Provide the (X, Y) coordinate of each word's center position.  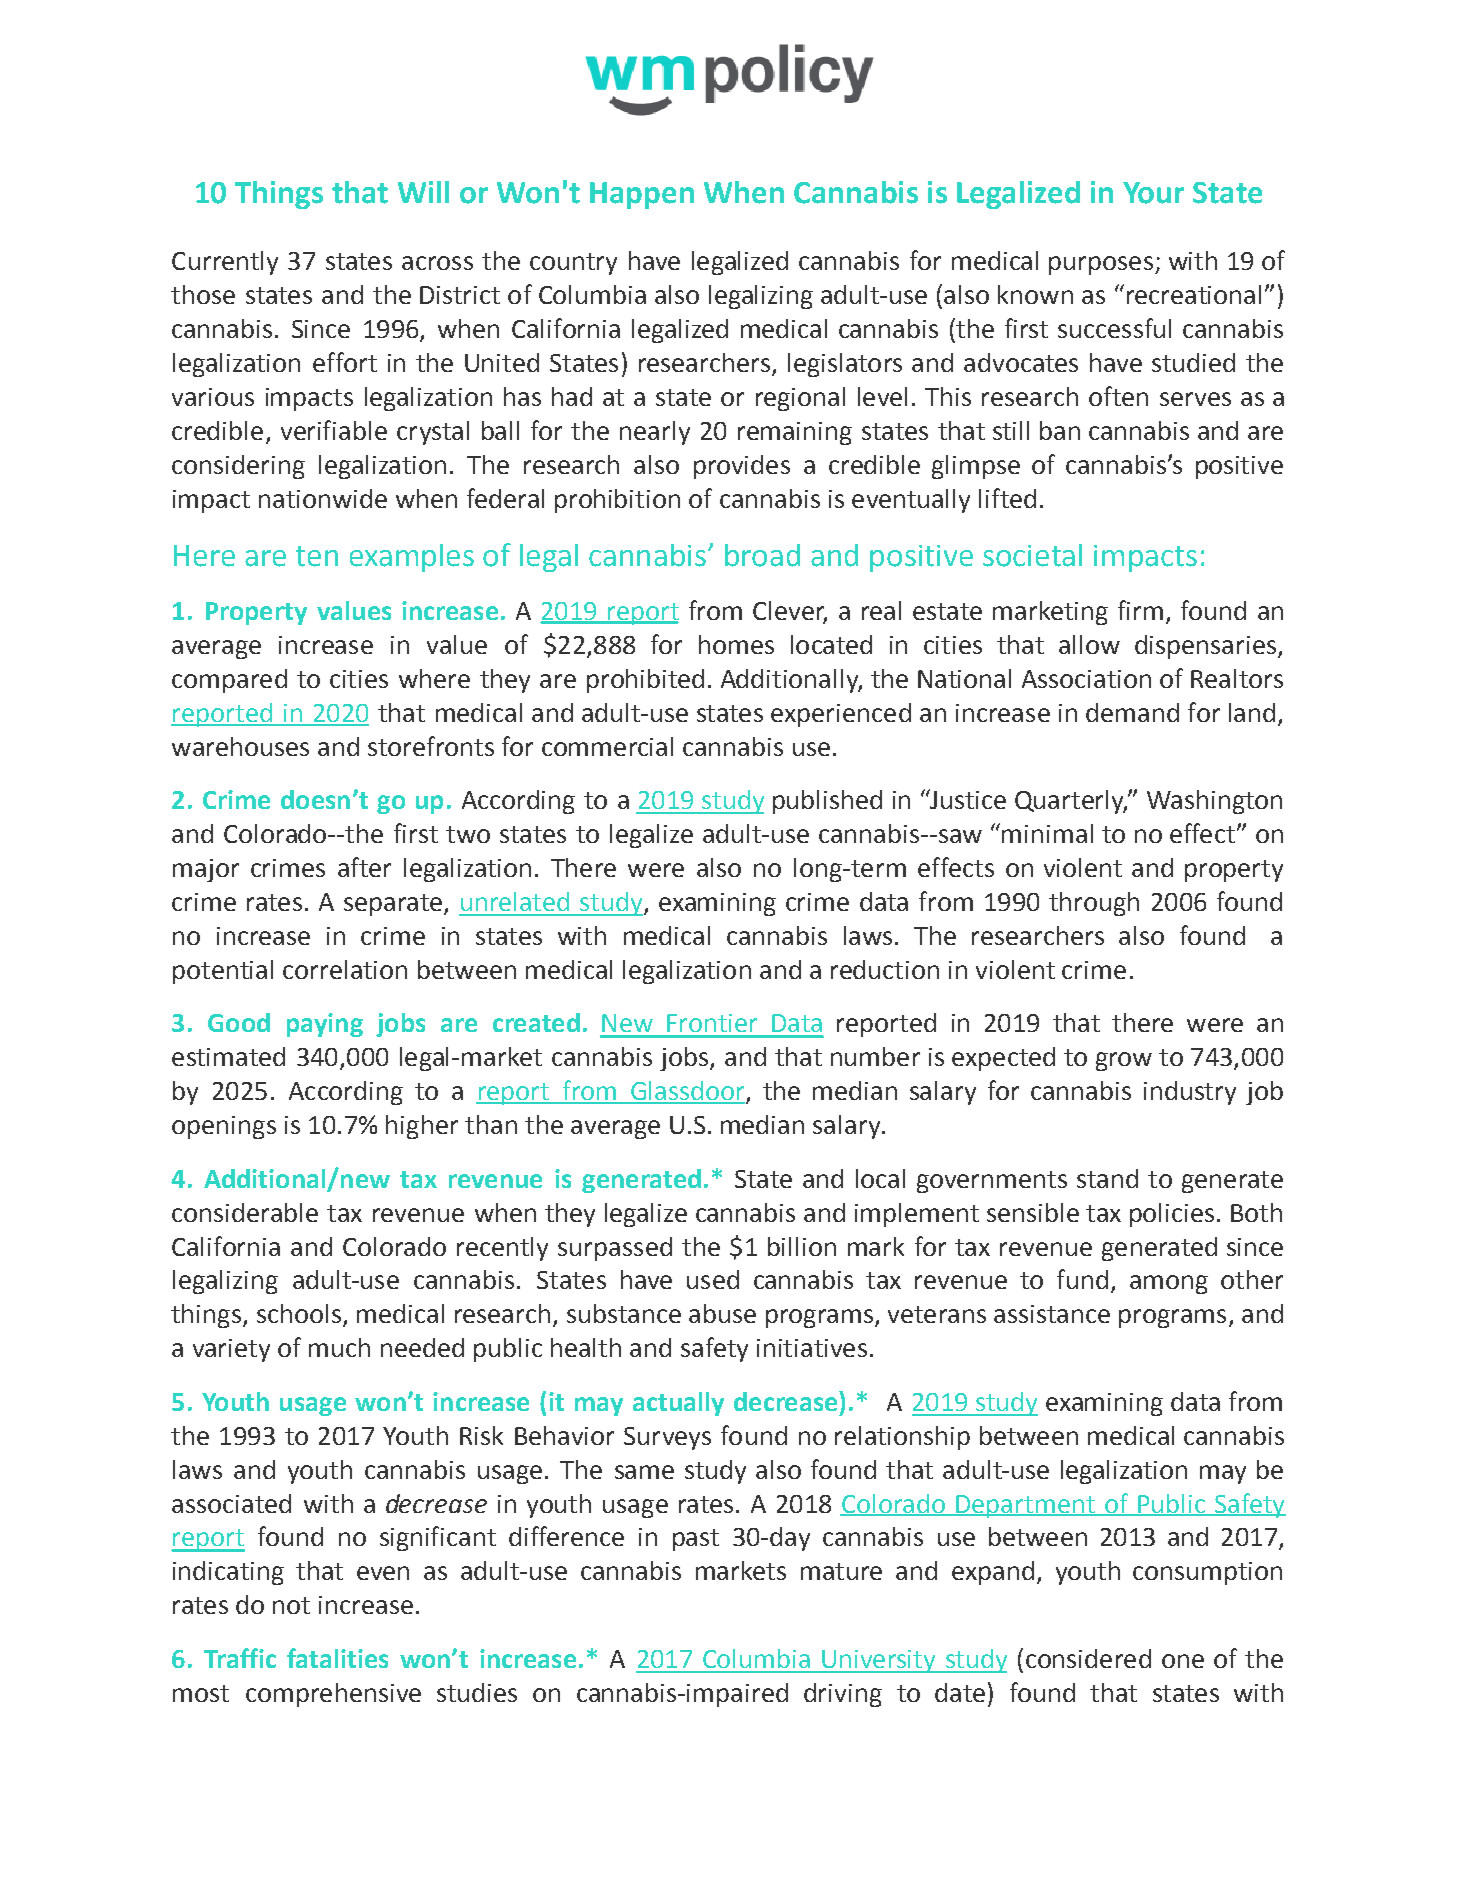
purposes (1101, 265)
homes (736, 644)
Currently (225, 263)
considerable (245, 1212)
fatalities (337, 1658)
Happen (642, 195)
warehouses (240, 746)
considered (1088, 1658)
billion (802, 1246)
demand (1132, 712)
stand (1107, 1178)
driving (843, 1695)
